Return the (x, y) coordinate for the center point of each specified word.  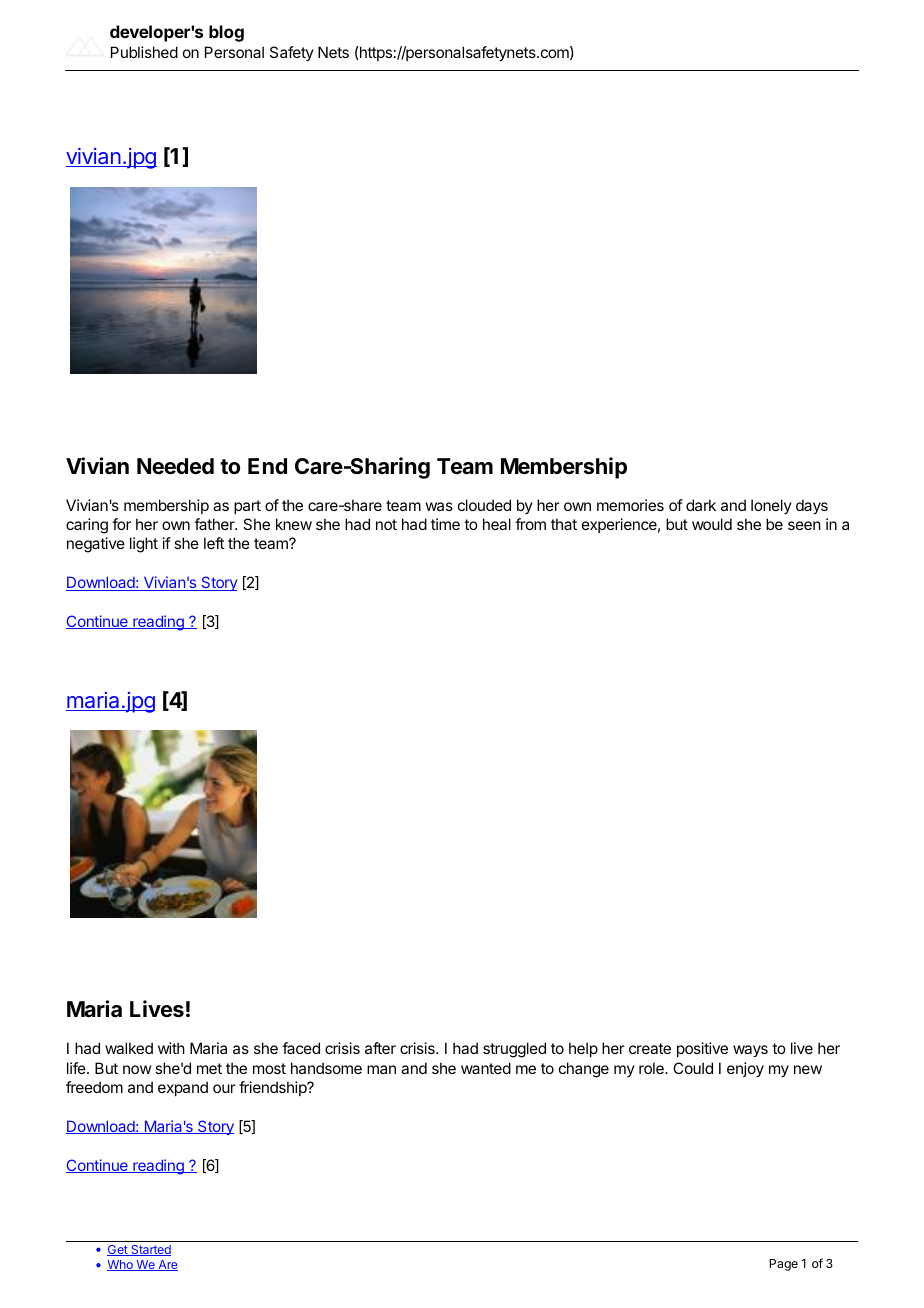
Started (150, 1250)
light (144, 545)
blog (226, 33)
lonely (771, 506)
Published (144, 52)
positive (702, 1049)
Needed (175, 466)
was (439, 506)
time (445, 524)
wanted (486, 1068)
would (712, 524)
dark (701, 505)
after (380, 1048)
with (171, 1048)
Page (784, 1265)
